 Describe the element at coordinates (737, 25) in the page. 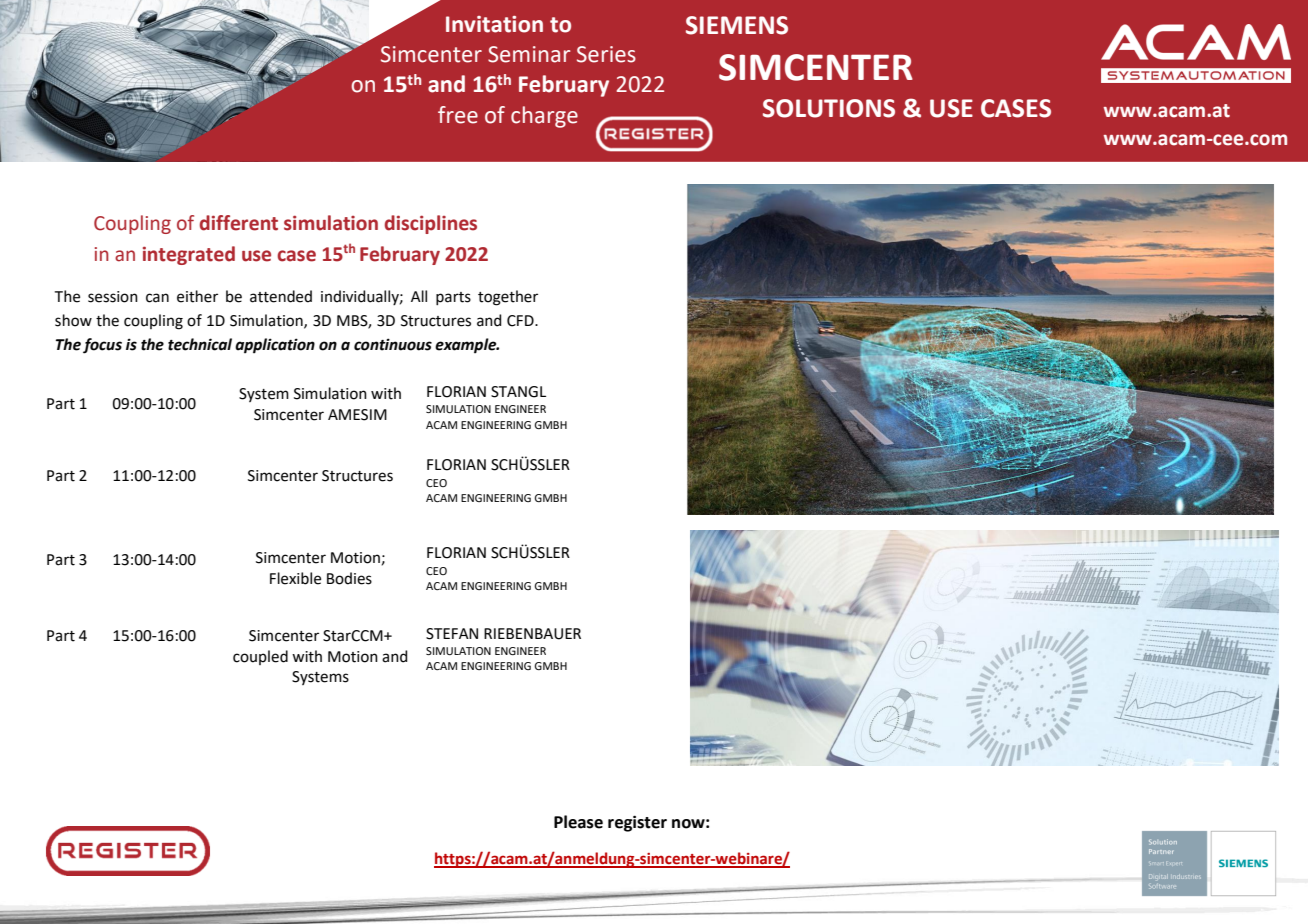

I see `SIEMENS` at that location.
